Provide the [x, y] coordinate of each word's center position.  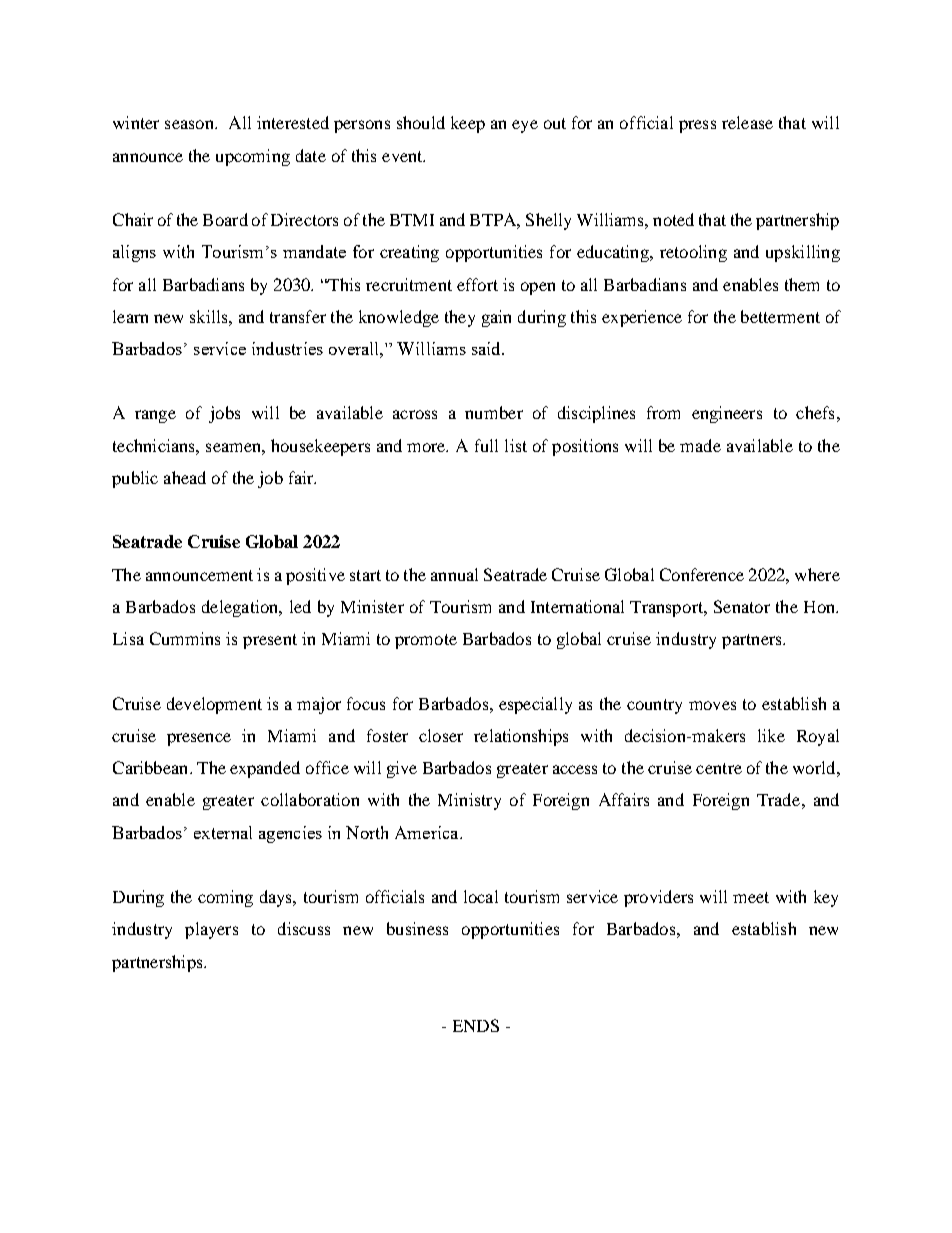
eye [525, 126]
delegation [241, 608]
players [211, 930]
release [747, 122]
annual [454, 574]
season [190, 124]
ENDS [476, 1025]
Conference [702, 574]
